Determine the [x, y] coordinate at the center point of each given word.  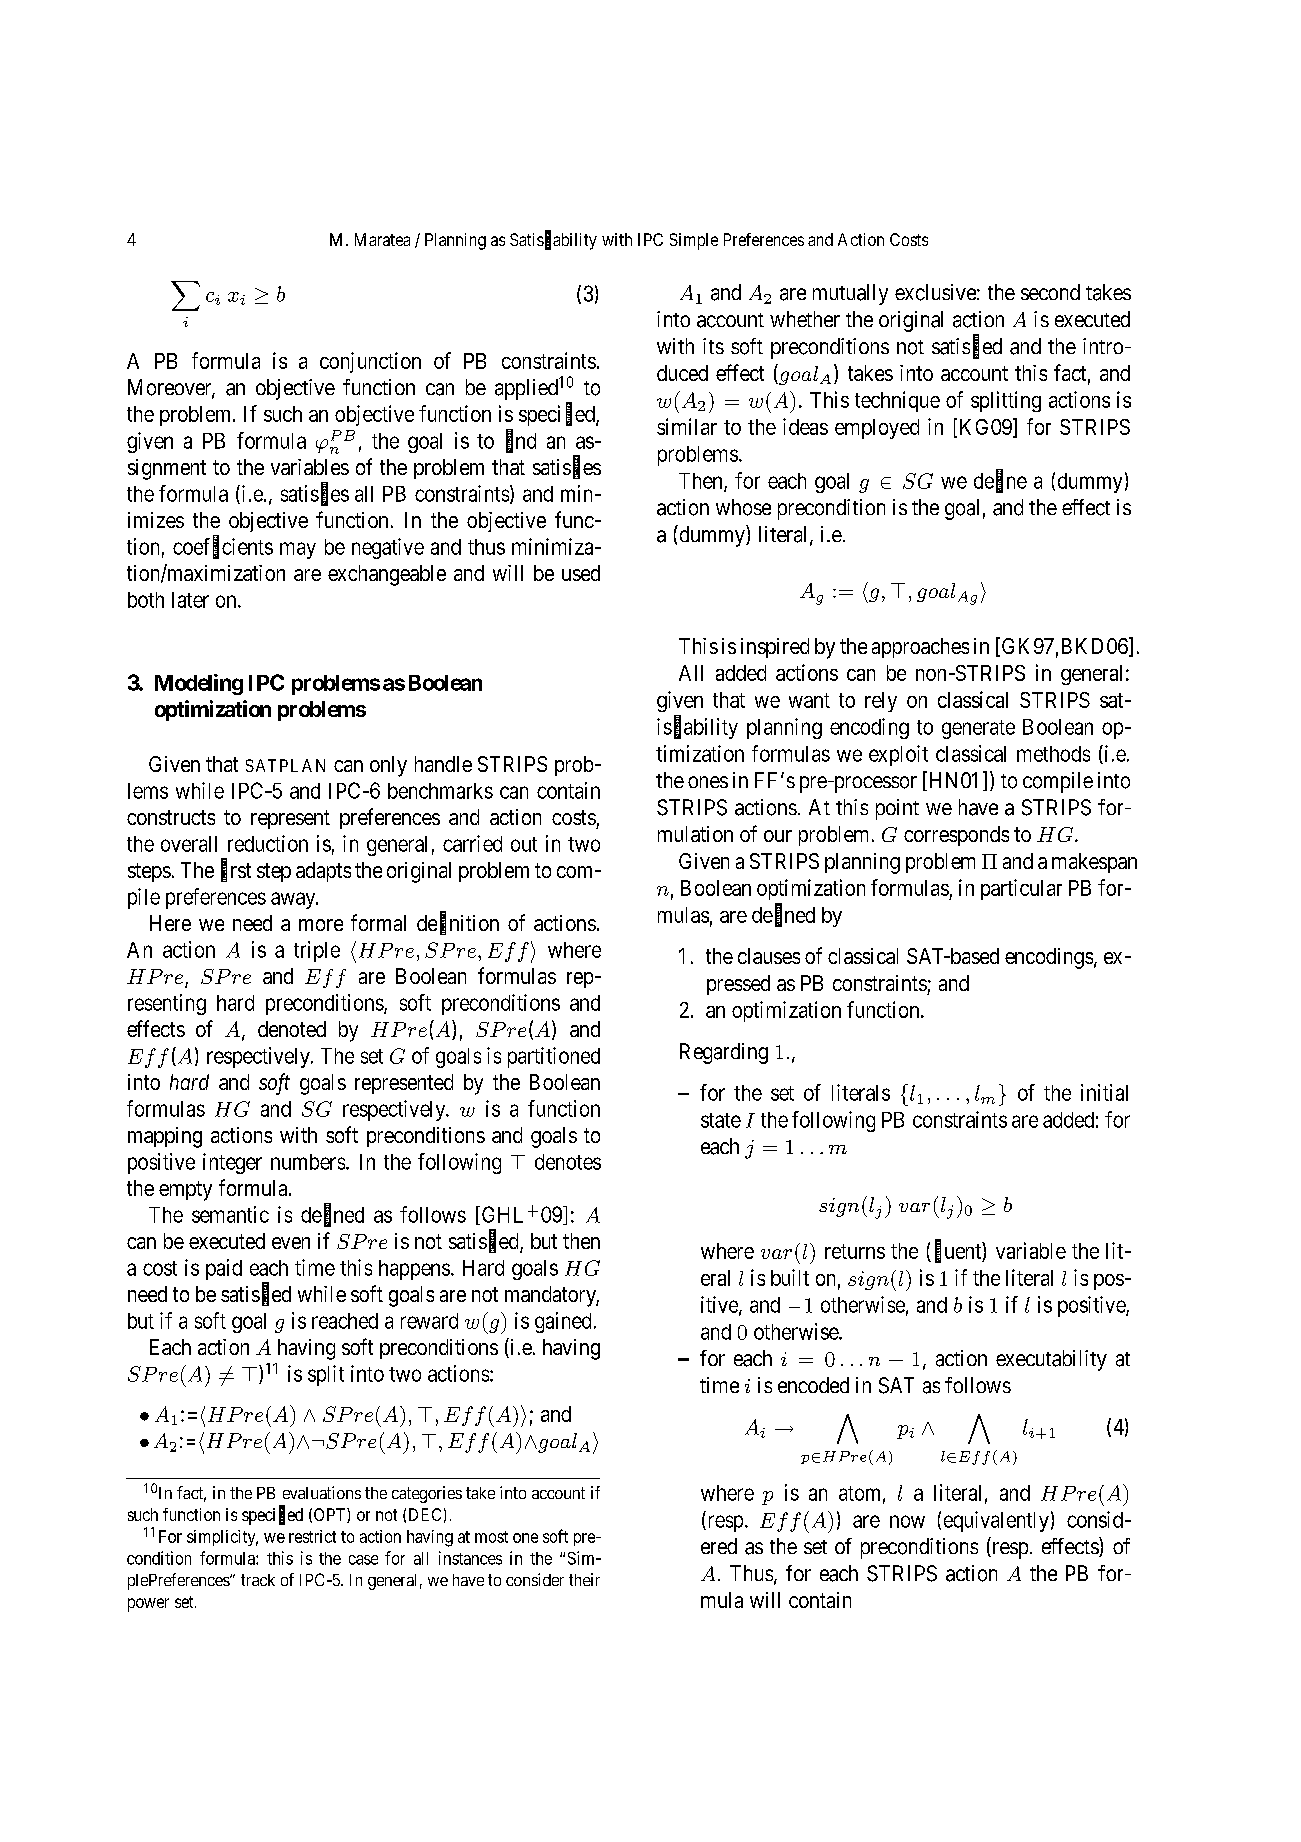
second [1050, 292]
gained [563, 1322]
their [584, 1579]
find [521, 441]
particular [1021, 889]
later [190, 600]
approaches [920, 648]
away [294, 900]
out [524, 844]
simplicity [222, 1538]
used [581, 573]
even [291, 1243]
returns [855, 1251]
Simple [694, 241]
